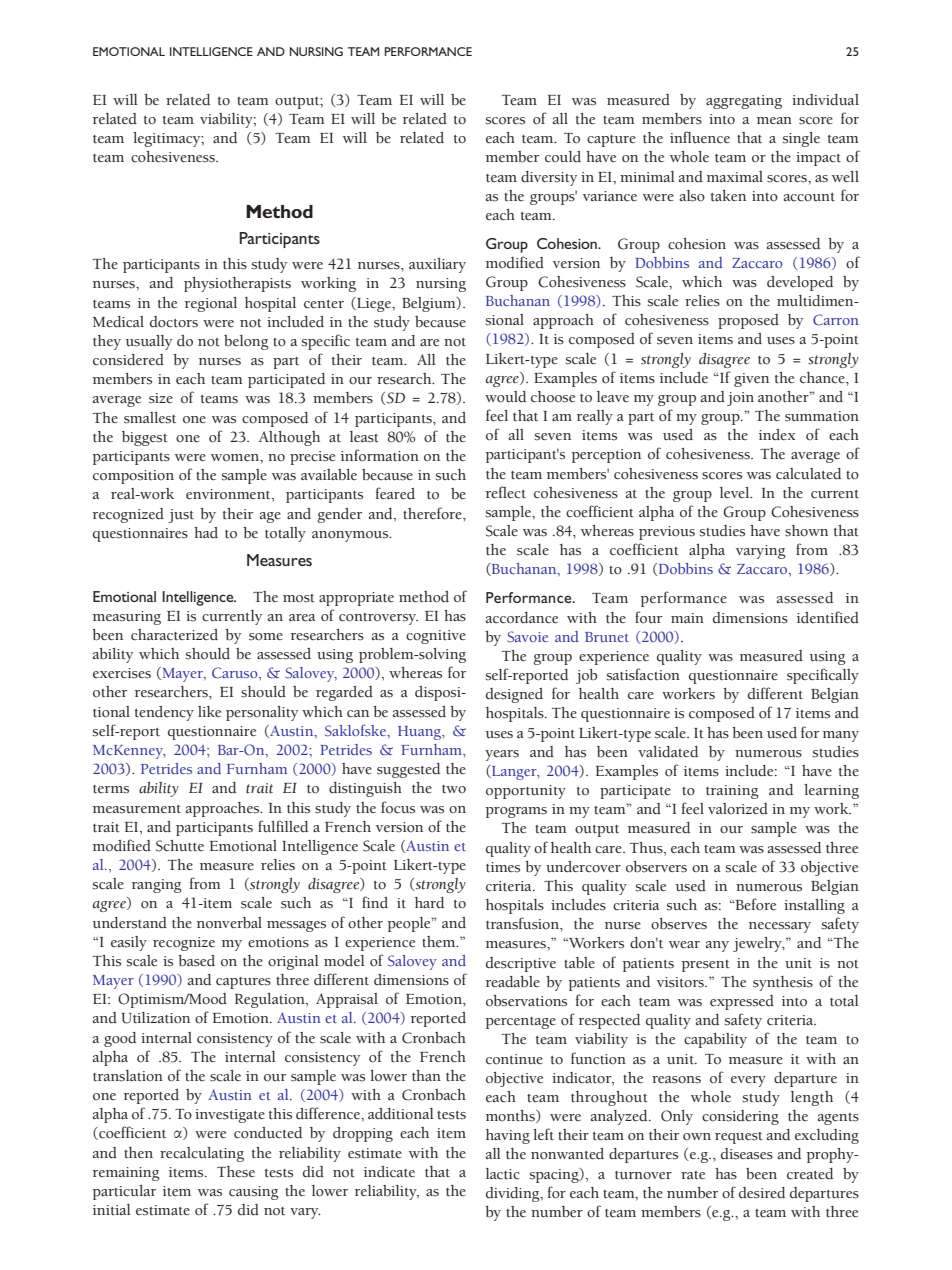 This page has height=1270, width=952. What do you see at coordinates (774, 120) in the page?
I see `mean` at bounding box center [774, 120].
